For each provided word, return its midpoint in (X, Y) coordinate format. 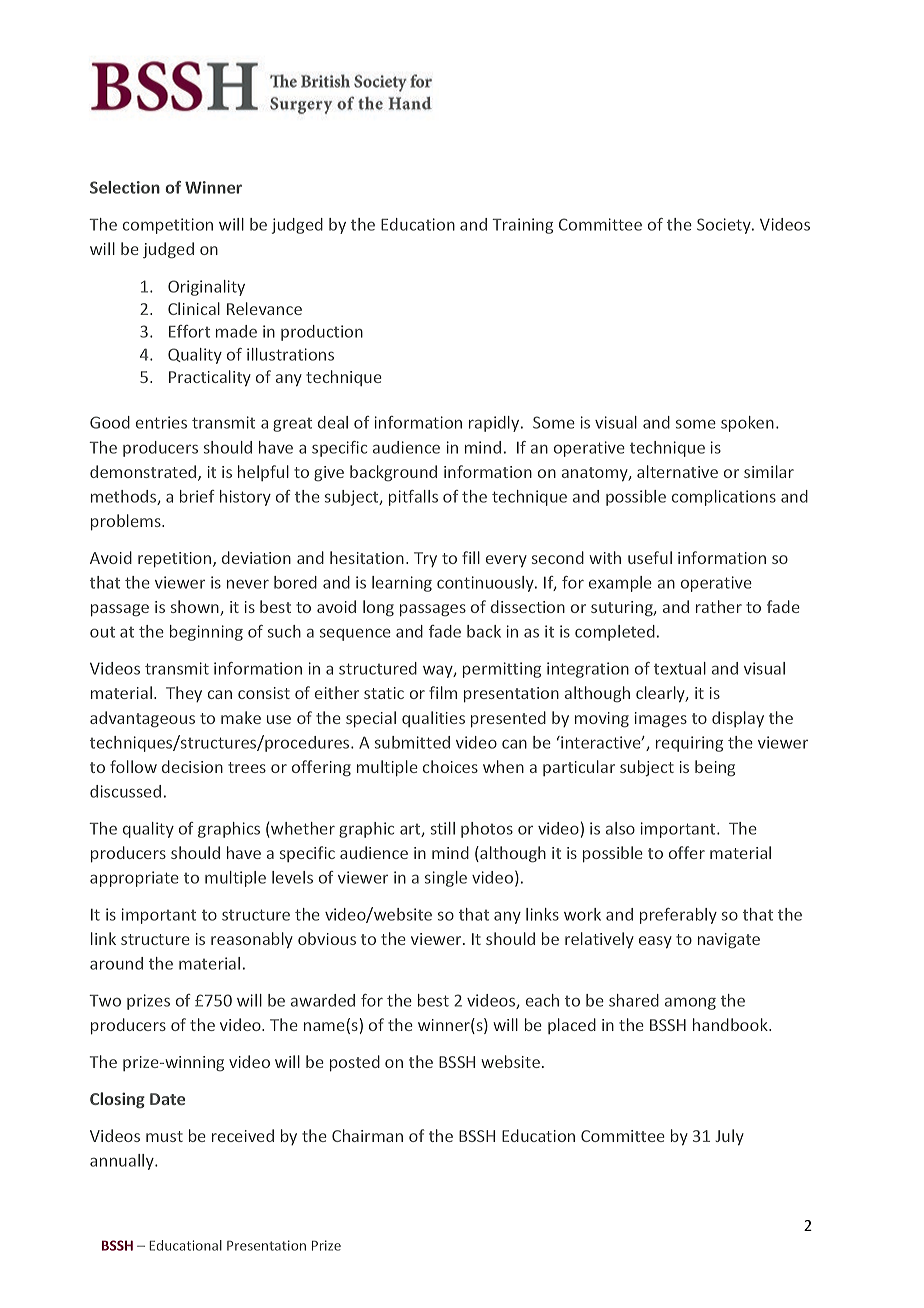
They (184, 694)
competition (168, 226)
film (443, 692)
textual (680, 668)
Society (725, 226)
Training (522, 226)
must (164, 1136)
